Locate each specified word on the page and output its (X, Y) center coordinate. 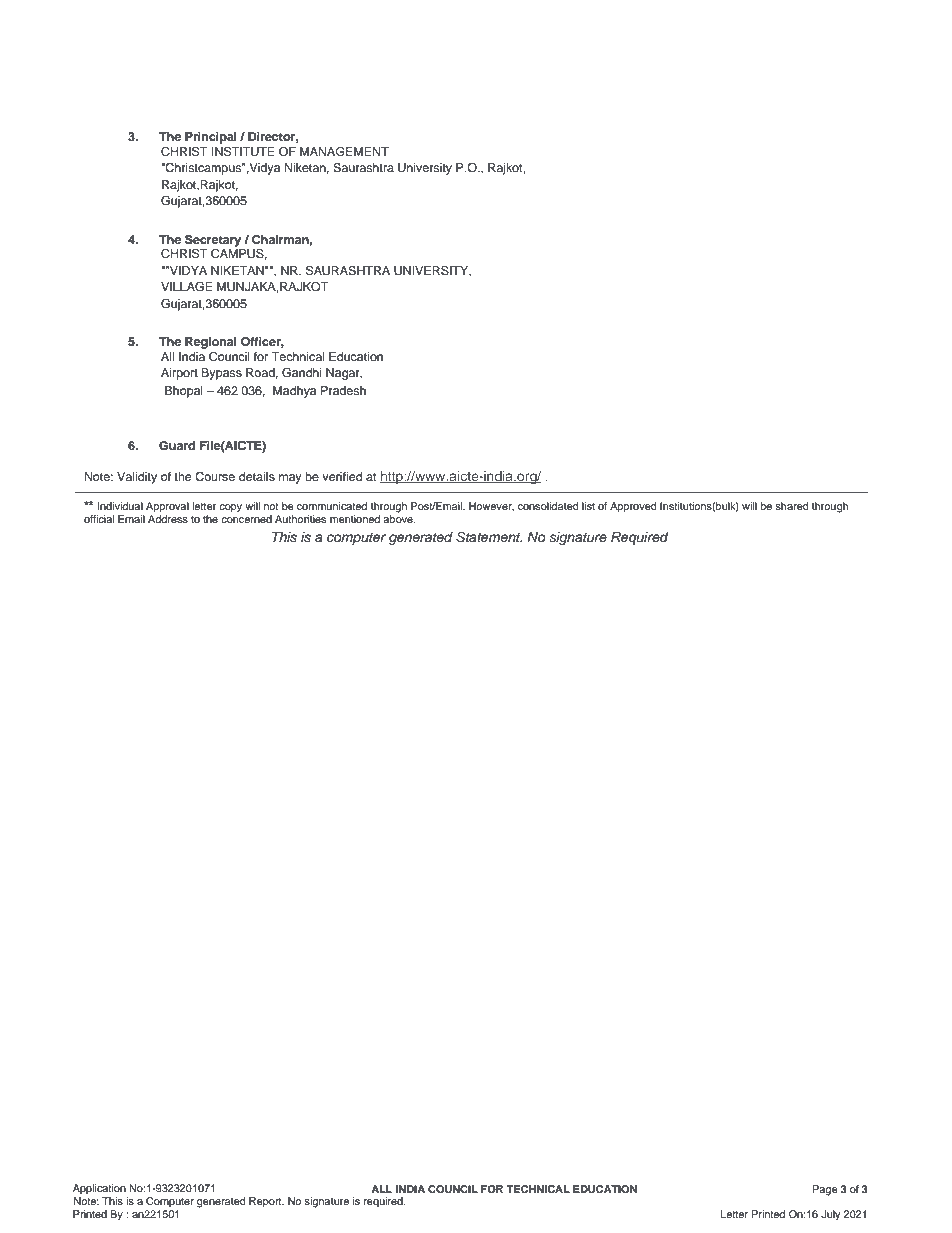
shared (792, 506)
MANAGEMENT (344, 152)
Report (266, 1202)
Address (168, 519)
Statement (489, 537)
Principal (211, 138)
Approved (633, 507)
